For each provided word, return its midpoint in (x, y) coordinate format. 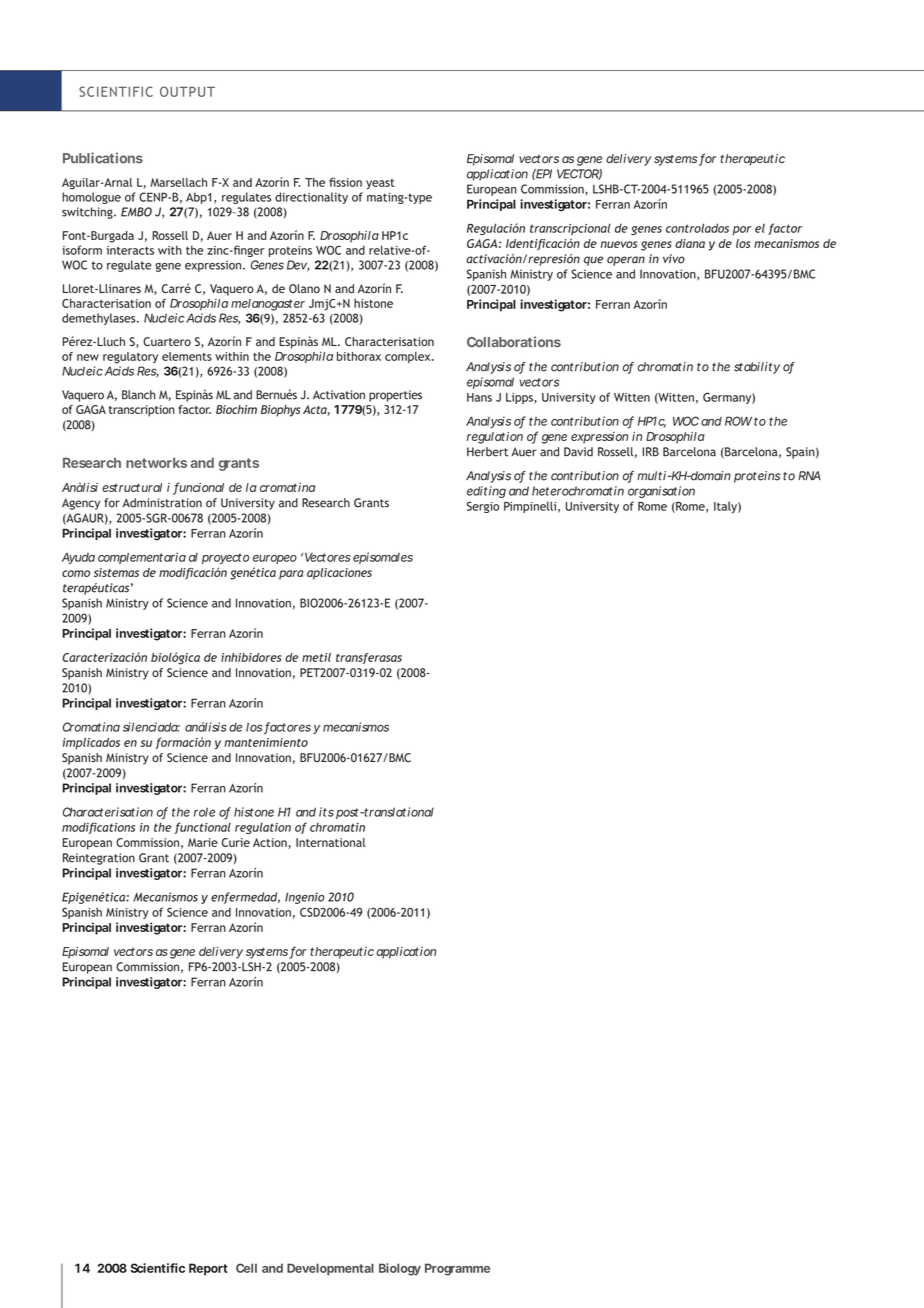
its (326, 812)
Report (208, 1269)
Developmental (330, 1269)
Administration (162, 503)
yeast (380, 184)
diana (690, 243)
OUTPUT (187, 91)
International (331, 842)
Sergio (483, 507)
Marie (203, 842)
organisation (661, 492)
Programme (457, 1269)
